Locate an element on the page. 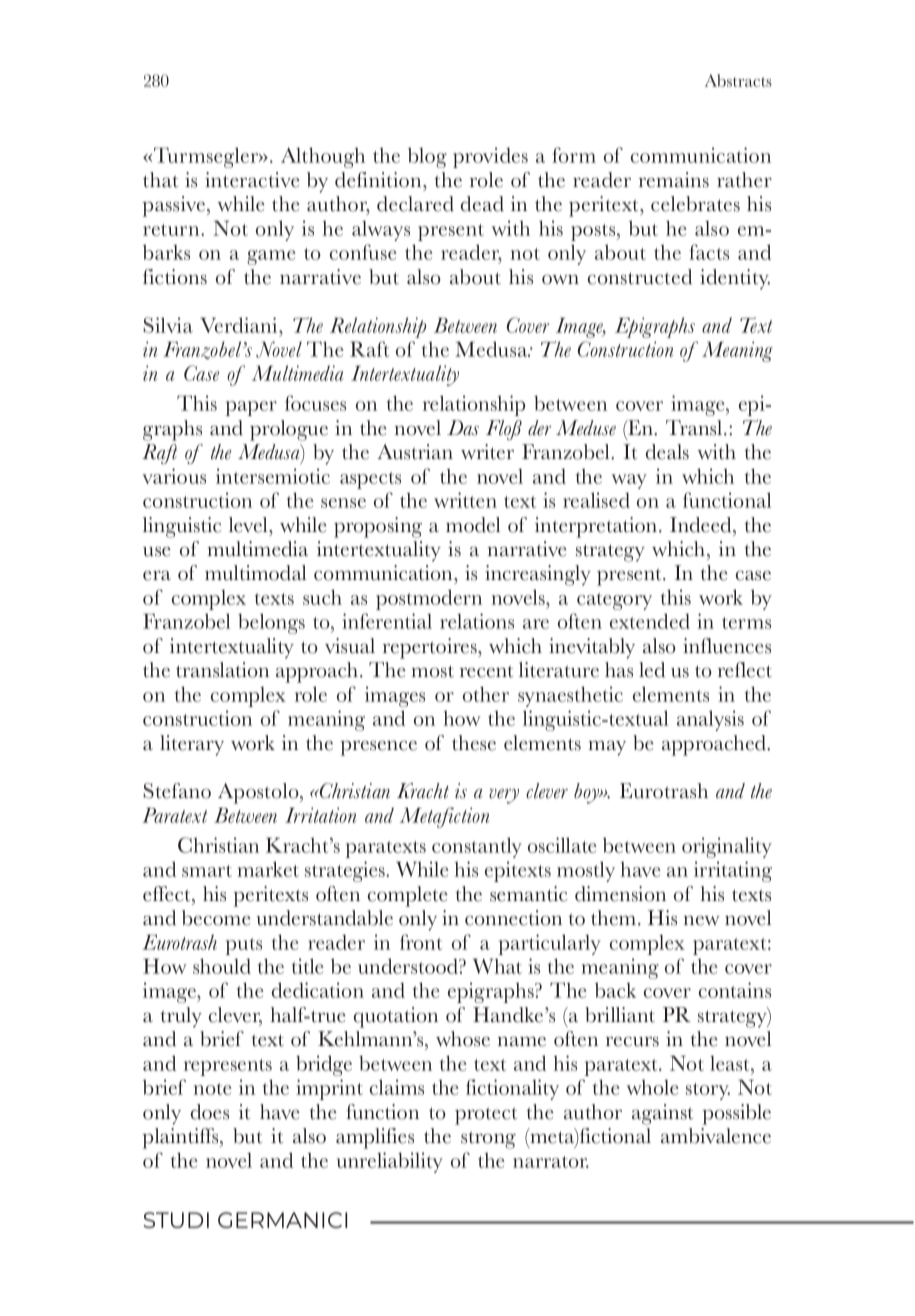 This image has height=1316, width=915. STUDI is located at coordinates (176, 1220).
